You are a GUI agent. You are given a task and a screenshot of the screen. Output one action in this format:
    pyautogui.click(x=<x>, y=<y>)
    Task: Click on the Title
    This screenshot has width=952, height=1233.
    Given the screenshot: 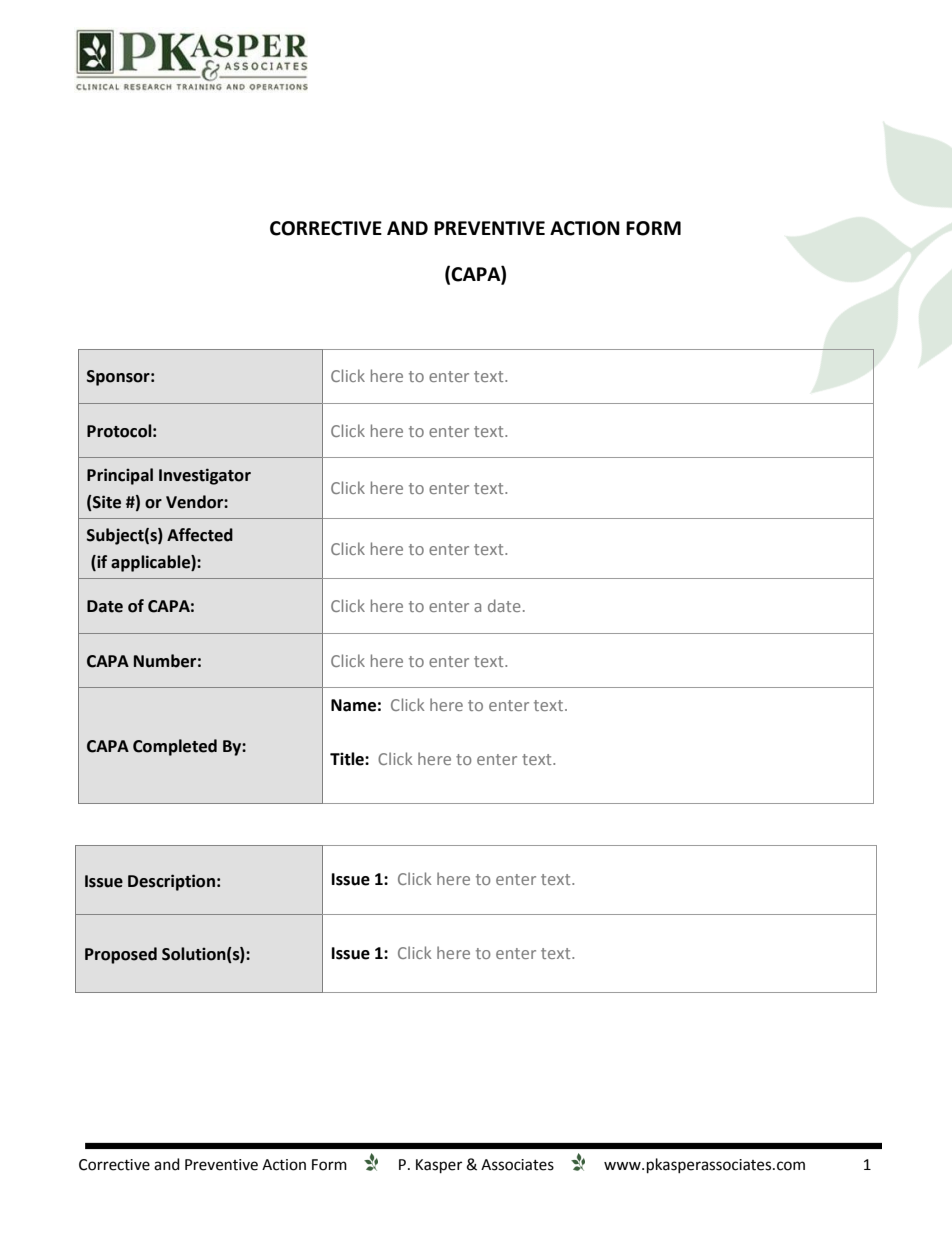 What is the action you would take?
    pyautogui.click(x=348, y=759)
